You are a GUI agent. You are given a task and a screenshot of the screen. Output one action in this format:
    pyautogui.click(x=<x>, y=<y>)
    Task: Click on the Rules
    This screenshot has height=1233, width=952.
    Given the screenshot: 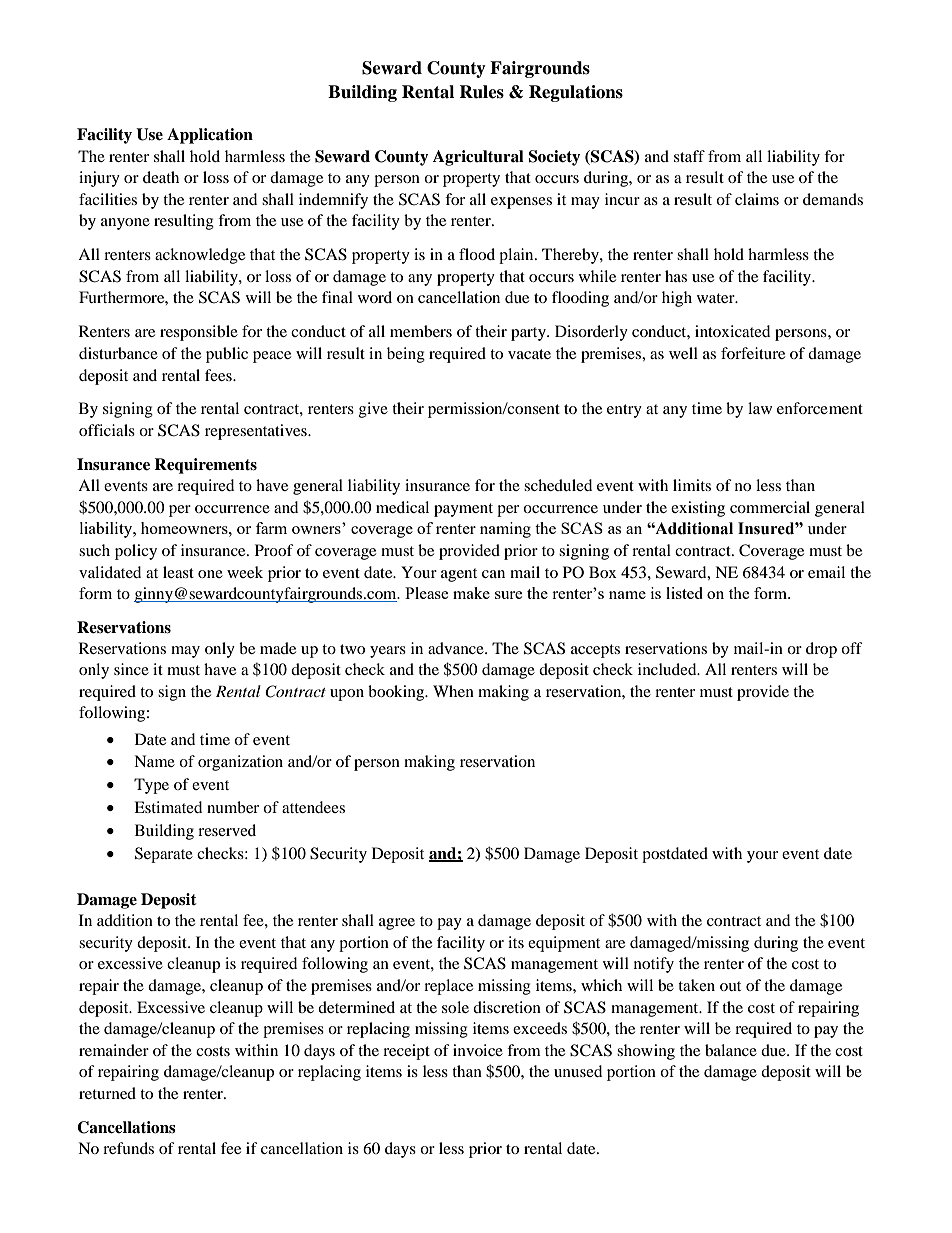 What is the action you would take?
    pyautogui.click(x=481, y=92)
